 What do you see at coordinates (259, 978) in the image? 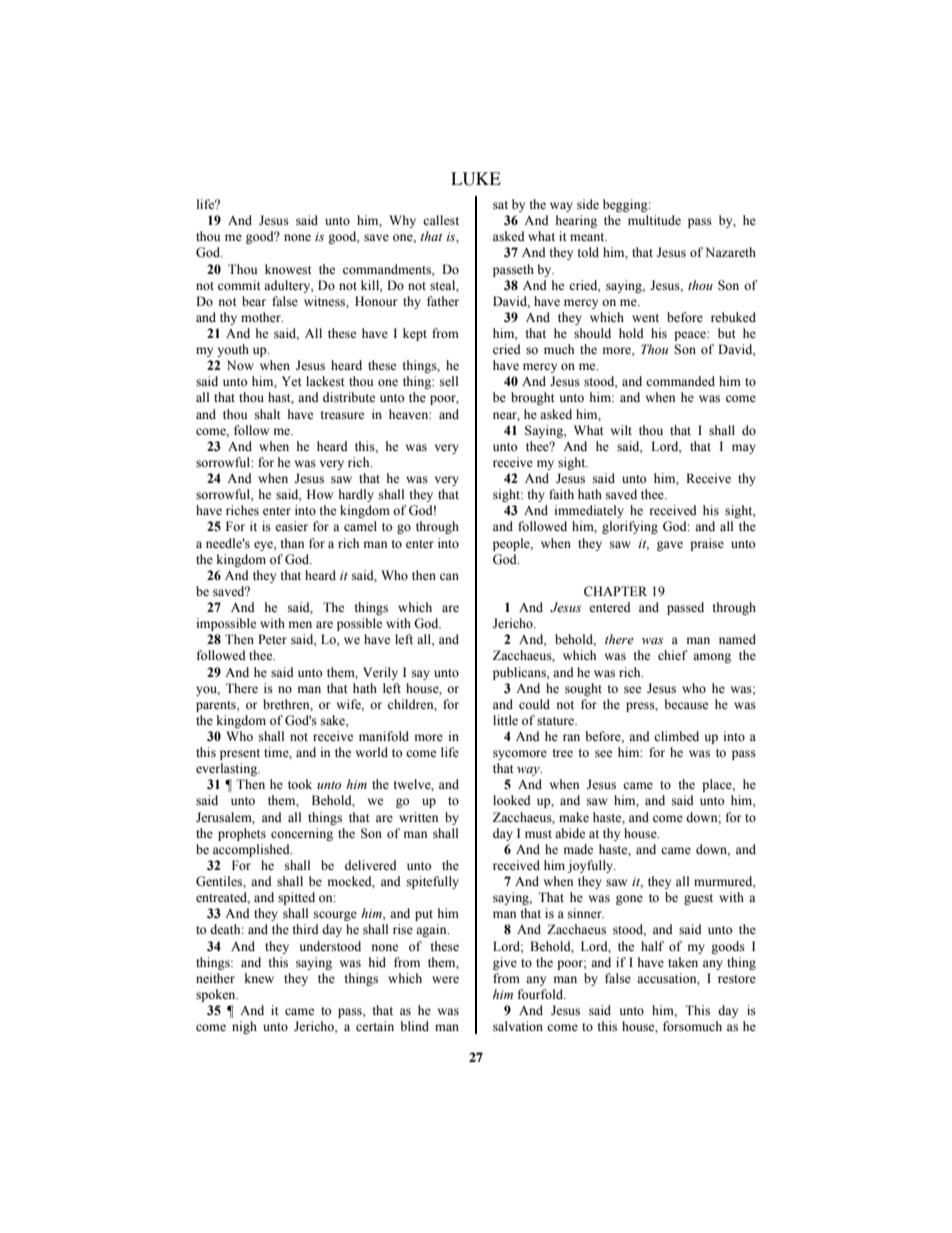
I see `knew` at bounding box center [259, 978].
